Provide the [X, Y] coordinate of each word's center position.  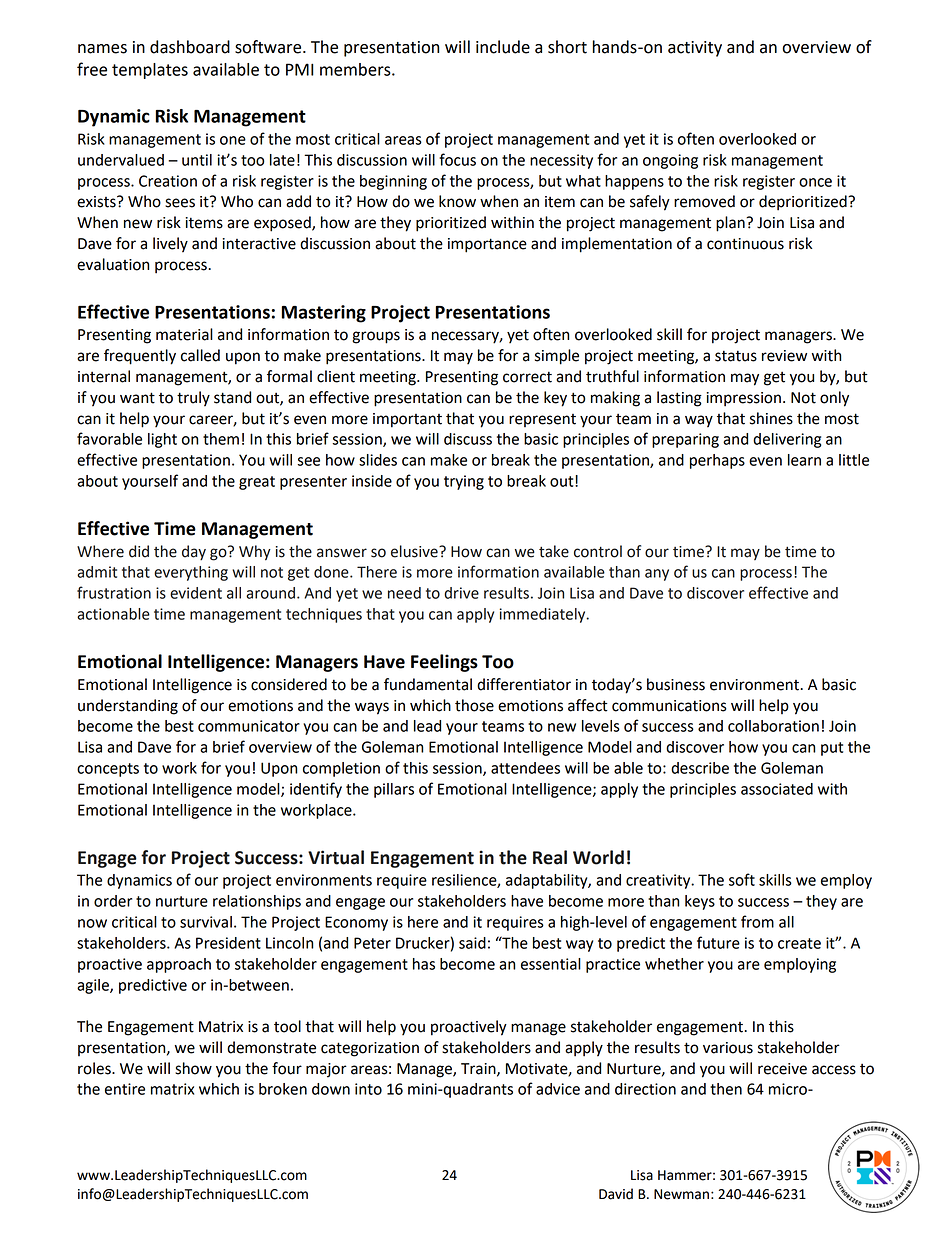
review [784, 356]
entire [125, 1089]
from [757, 921]
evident [196, 593]
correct [527, 377]
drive [461, 593]
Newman [681, 1194]
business [676, 684]
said [472, 943]
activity [695, 49]
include [503, 47]
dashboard [190, 47]
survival [206, 922]
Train [479, 1069]
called [200, 355]
